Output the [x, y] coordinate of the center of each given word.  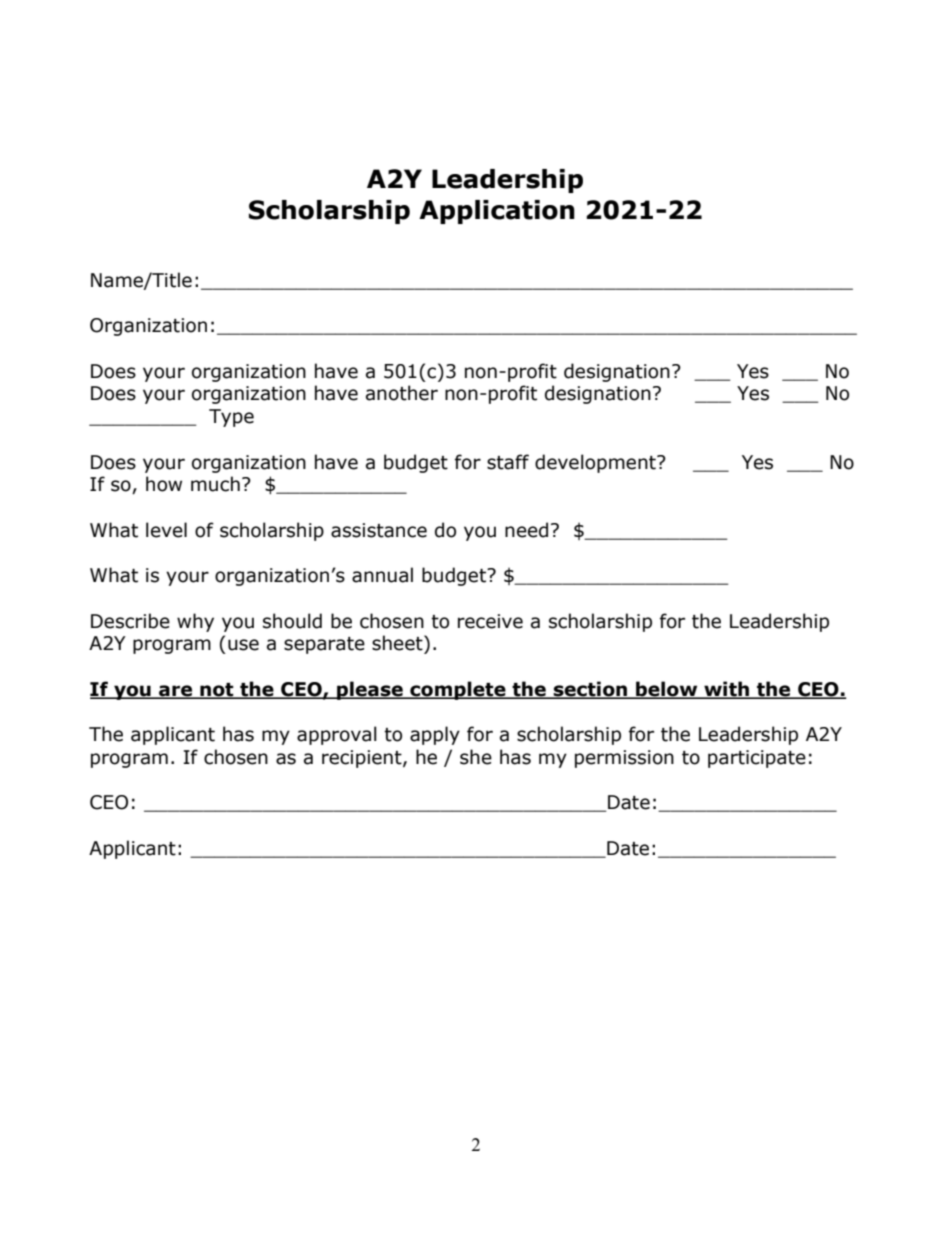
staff [508, 462]
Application [497, 212]
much [215, 484]
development [596, 463]
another [402, 393]
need [526, 530]
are [175, 691]
